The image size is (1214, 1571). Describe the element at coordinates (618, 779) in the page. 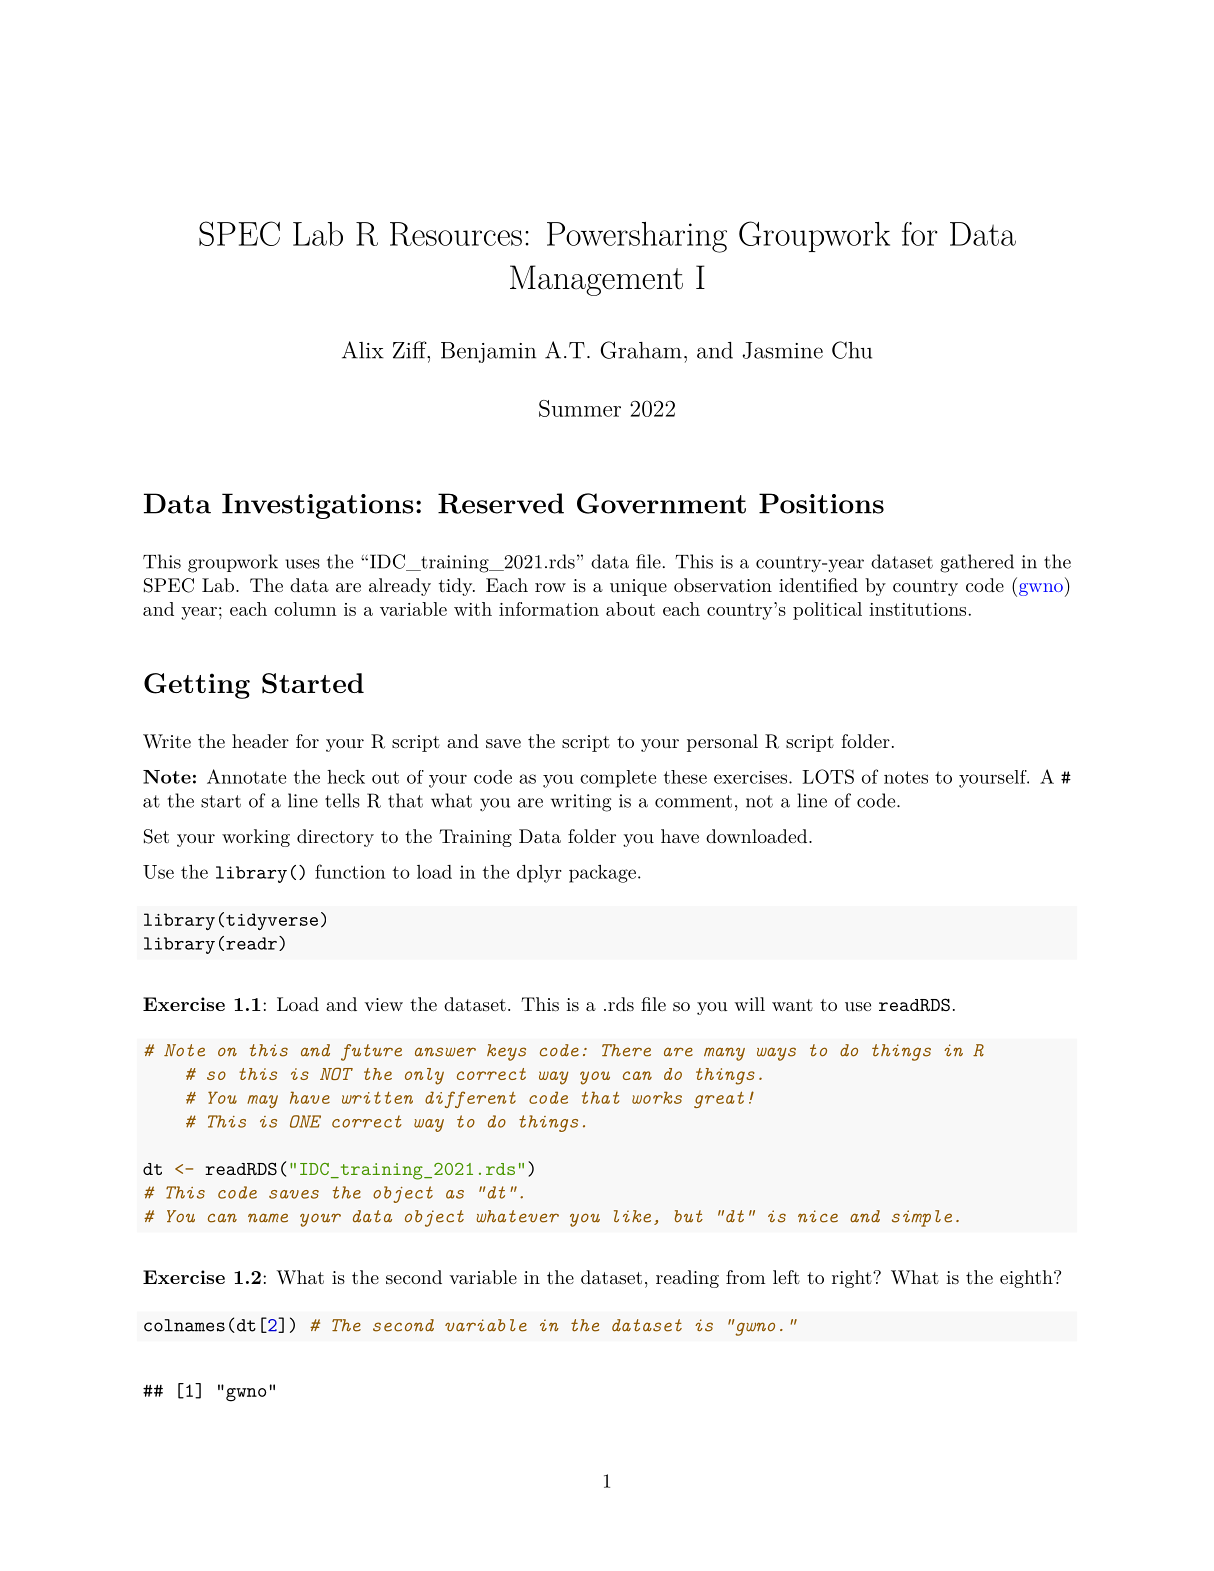

I see `complete` at that location.
